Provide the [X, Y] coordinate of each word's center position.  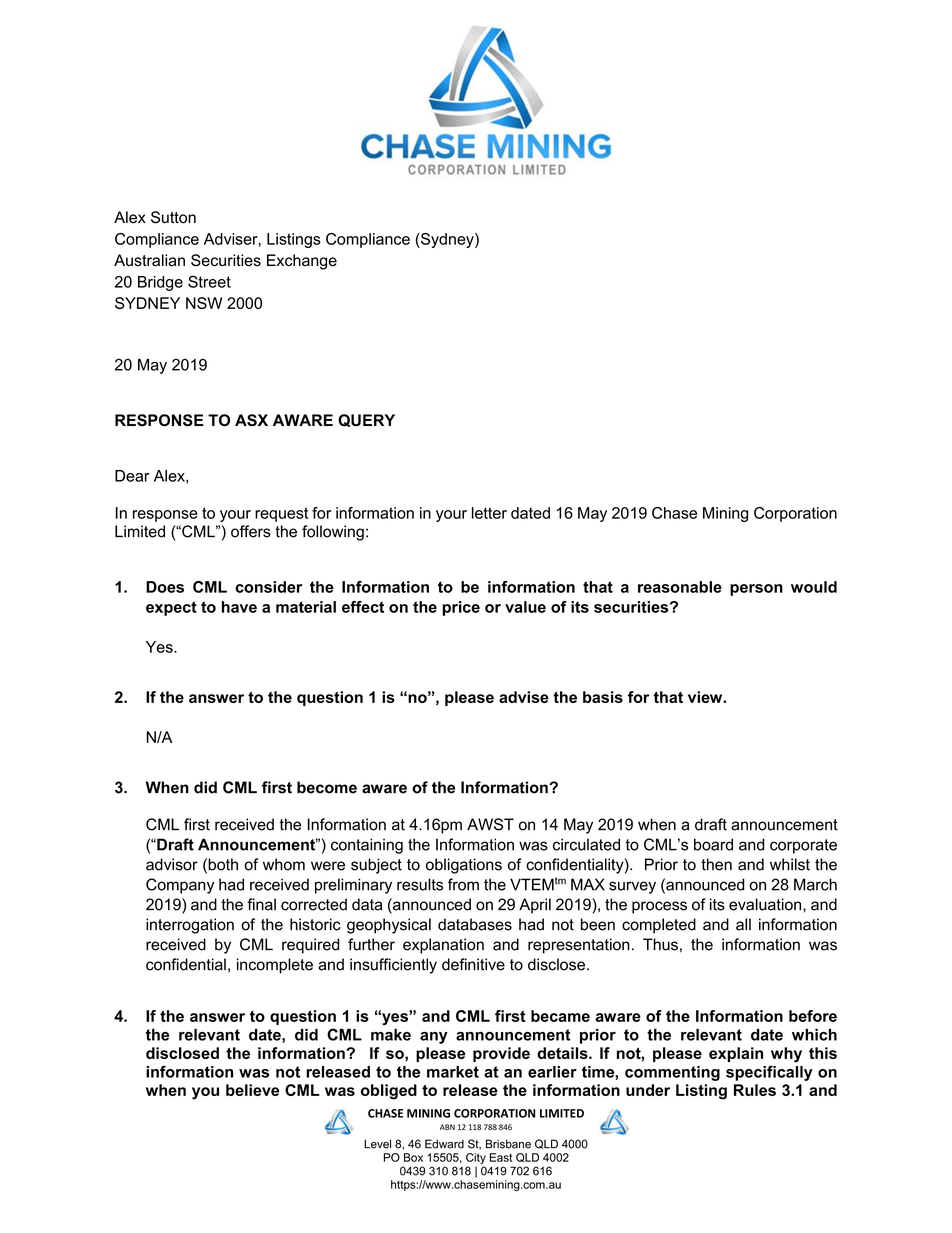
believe [252, 1090]
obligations [464, 866]
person [756, 590]
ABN [447, 1127]
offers [251, 531]
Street [209, 281]
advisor [172, 864]
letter [489, 513]
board [713, 844]
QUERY [366, 420]
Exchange [302, 262]
